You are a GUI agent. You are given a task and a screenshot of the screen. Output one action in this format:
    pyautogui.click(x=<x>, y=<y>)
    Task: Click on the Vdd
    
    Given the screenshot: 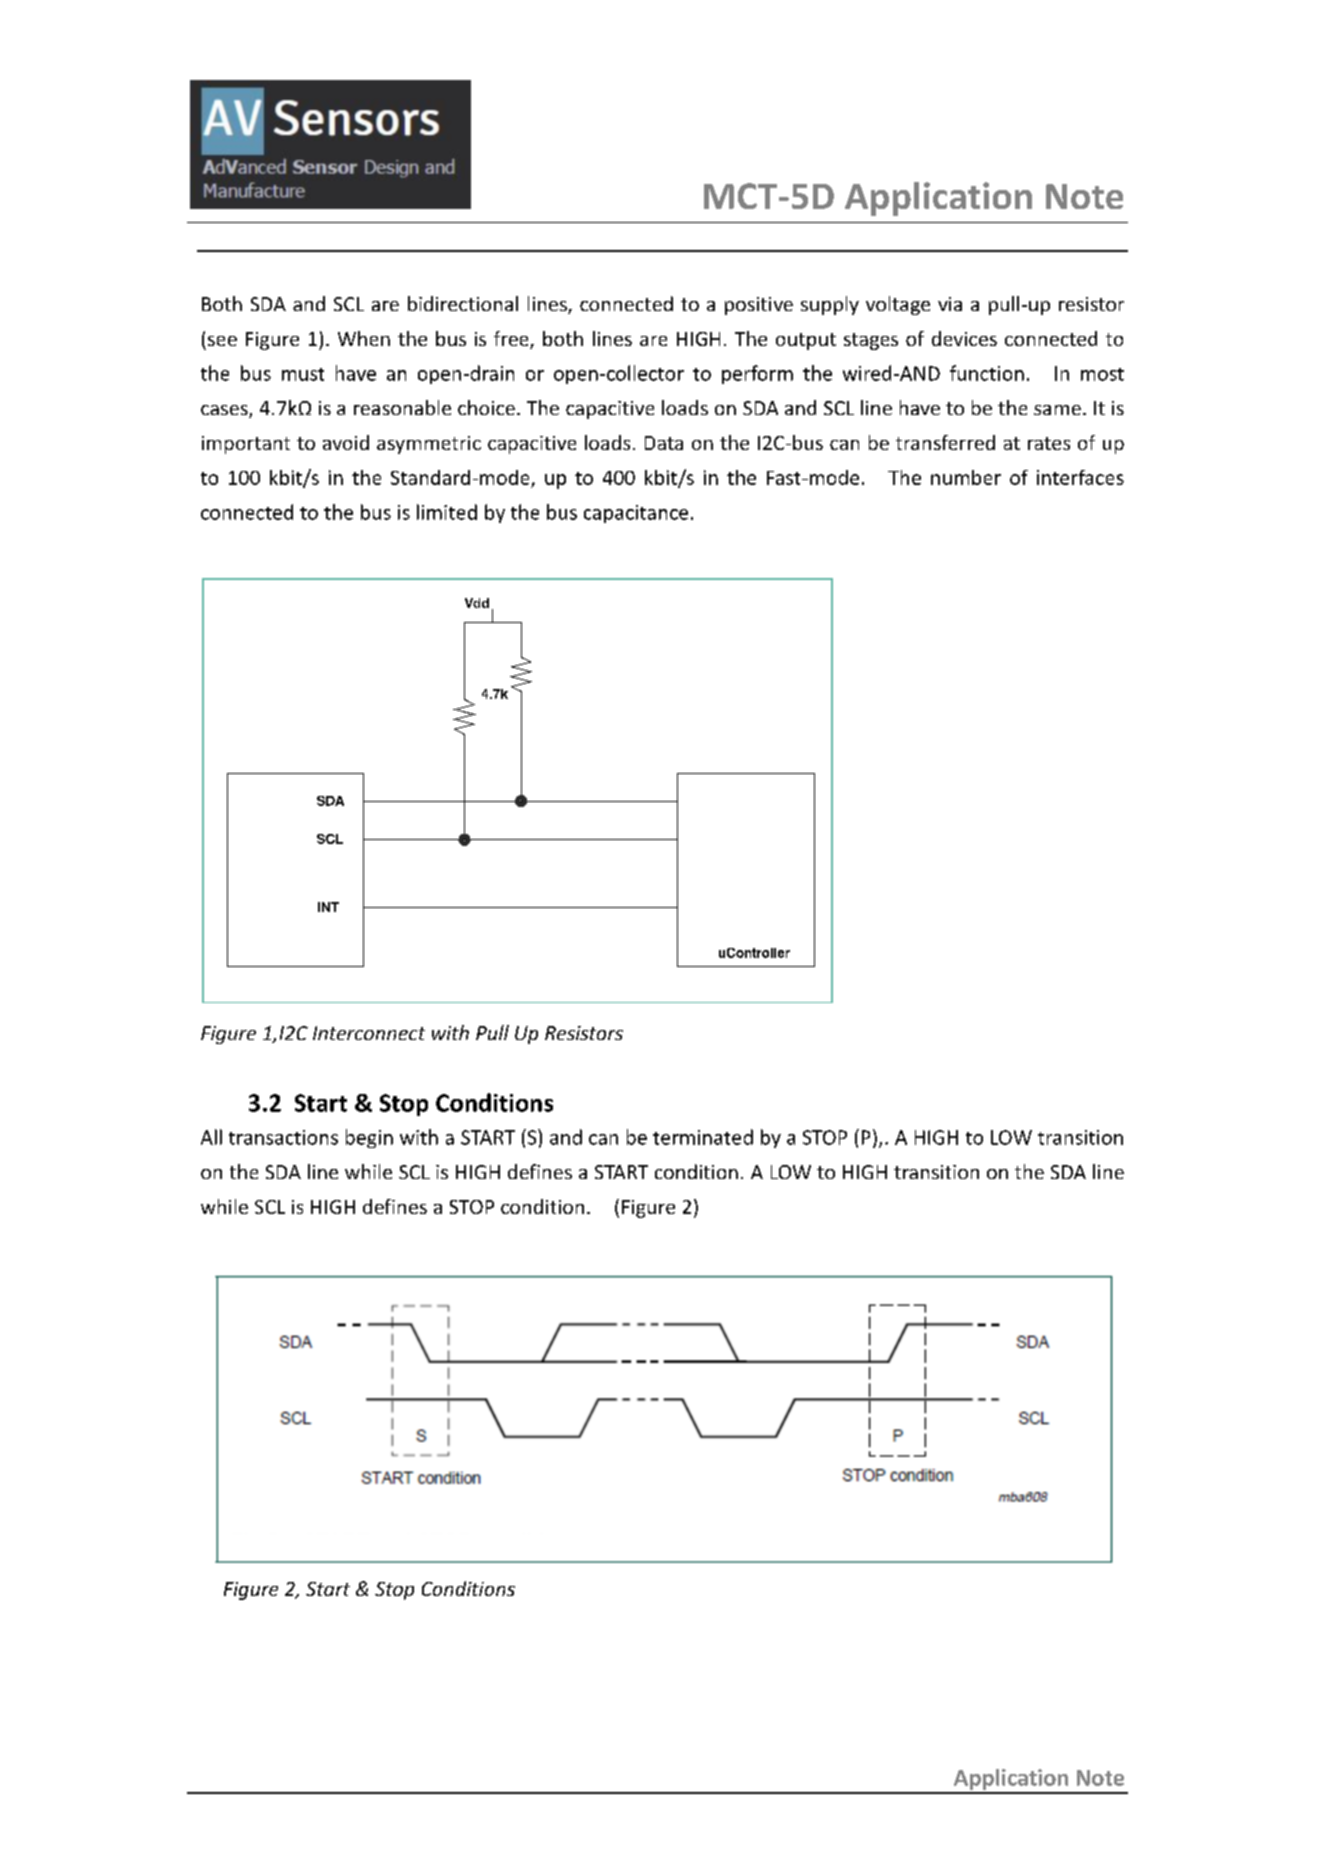 What is the action you would take?
    pyautogui.click(x=477, y=603)
